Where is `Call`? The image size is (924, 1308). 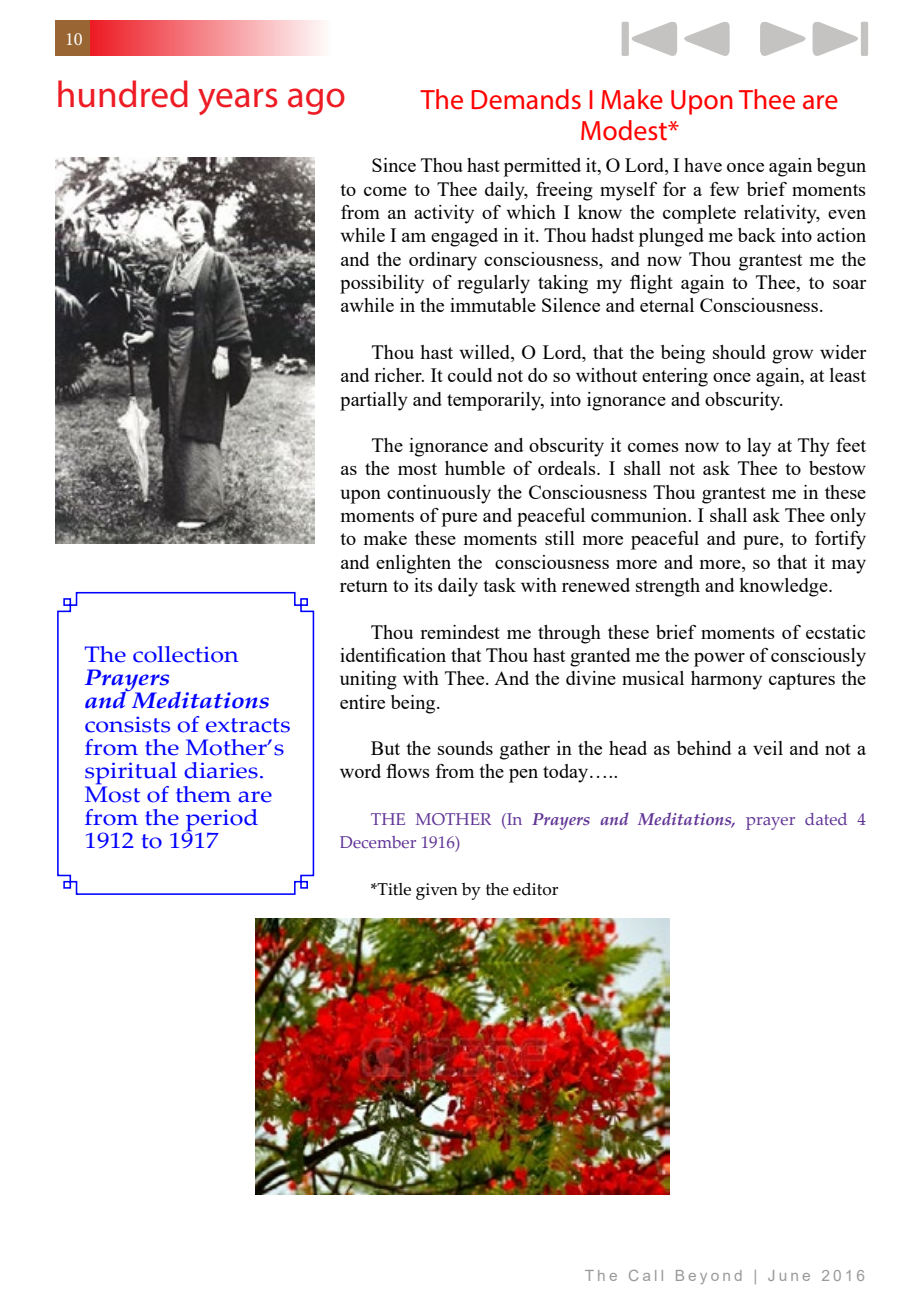
Call is located at coordinates (646, 1275).
